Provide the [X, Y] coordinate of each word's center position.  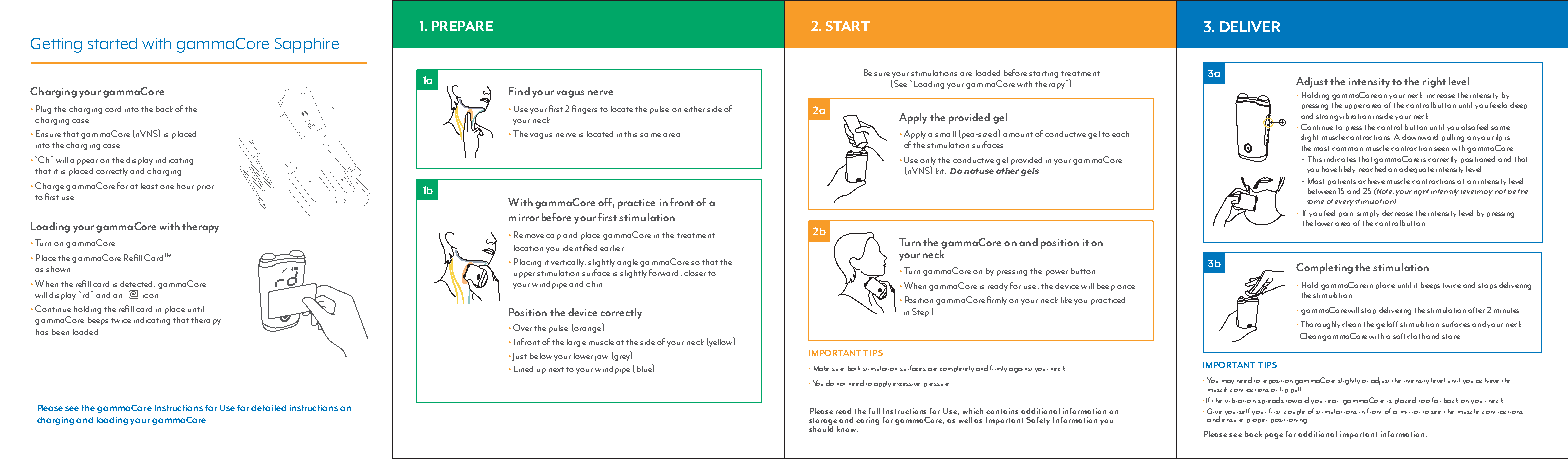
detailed [268, 408]
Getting [56, 45]
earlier [612, 248]
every [1344, 203]
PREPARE [462, 26]
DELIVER [1250, 26]
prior [205, 188]
